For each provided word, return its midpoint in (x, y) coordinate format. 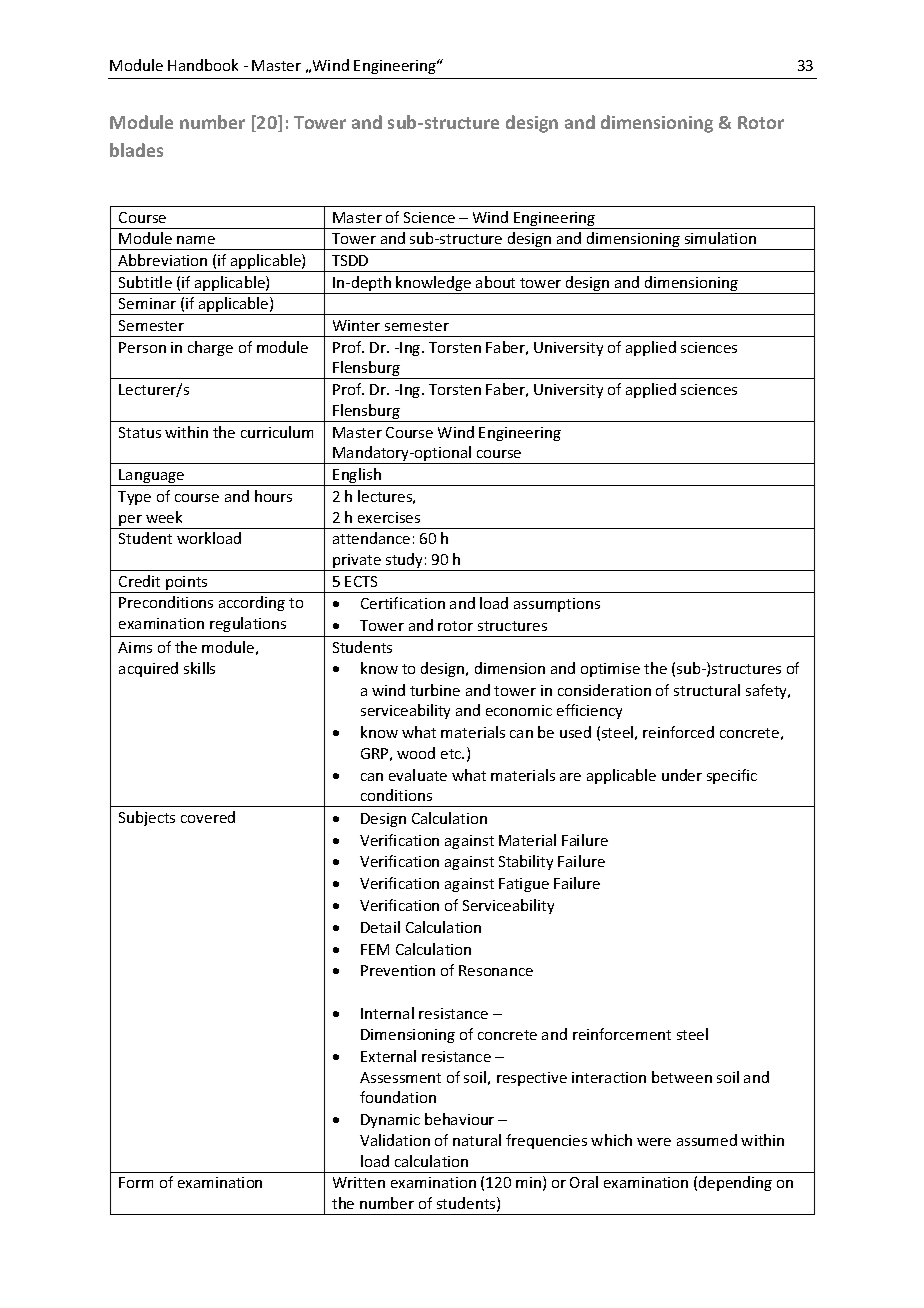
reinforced (678, 732)
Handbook (203, 65)
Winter (356, 325)
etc (452, 754)
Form (136, 1182)
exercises (389, 517)
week (164, 517)
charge (210, 348)
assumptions (557, 605)
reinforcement (622, 1034)
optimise (610, 670)
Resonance (496, 970)
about (495, 282)
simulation (720, 238)
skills (199, 668)
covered (208, 817)
